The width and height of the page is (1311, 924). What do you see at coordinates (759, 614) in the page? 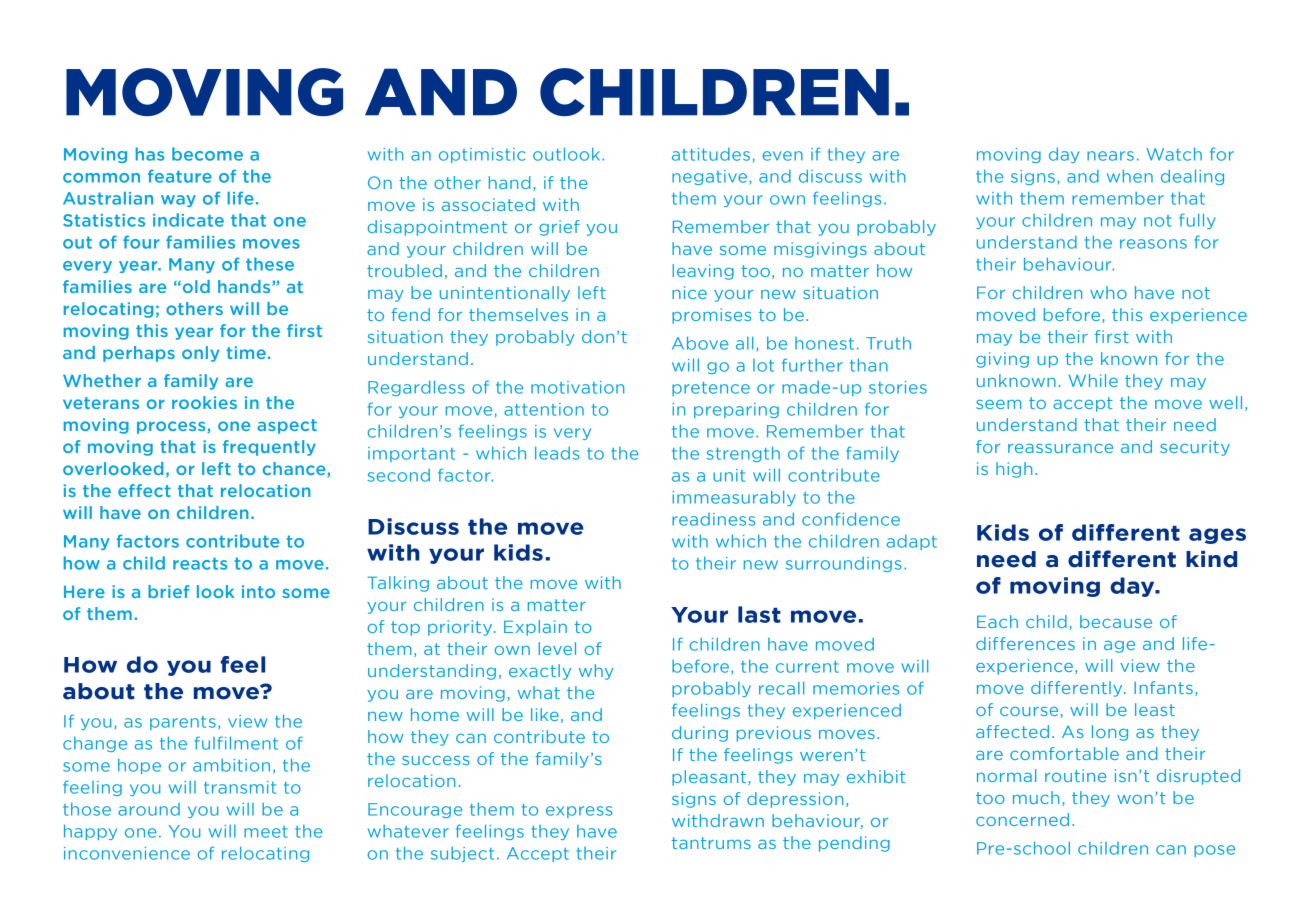
I see `last` at bounding box center [759, 614].
